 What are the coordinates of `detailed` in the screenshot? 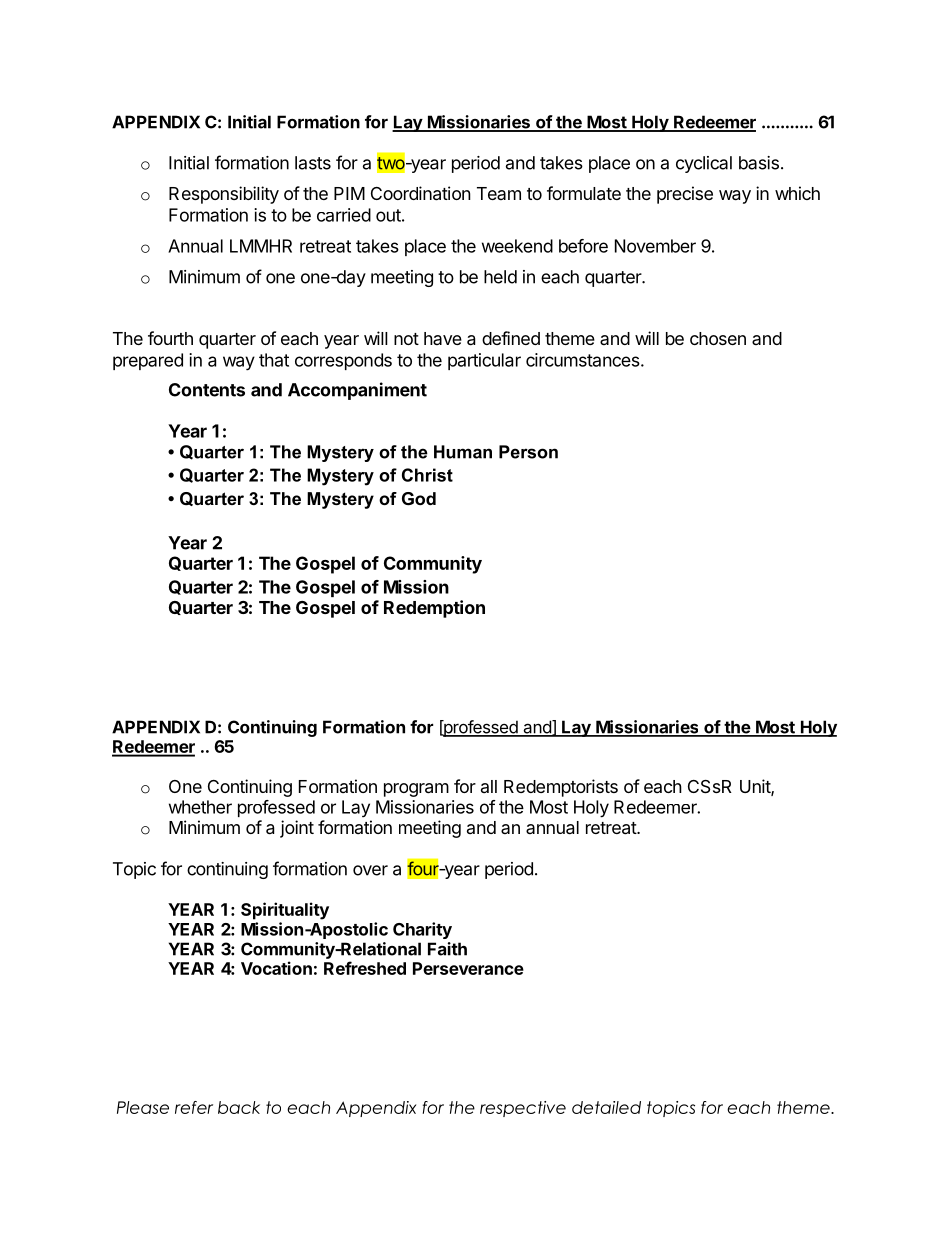 It's located at (606, 1107).
